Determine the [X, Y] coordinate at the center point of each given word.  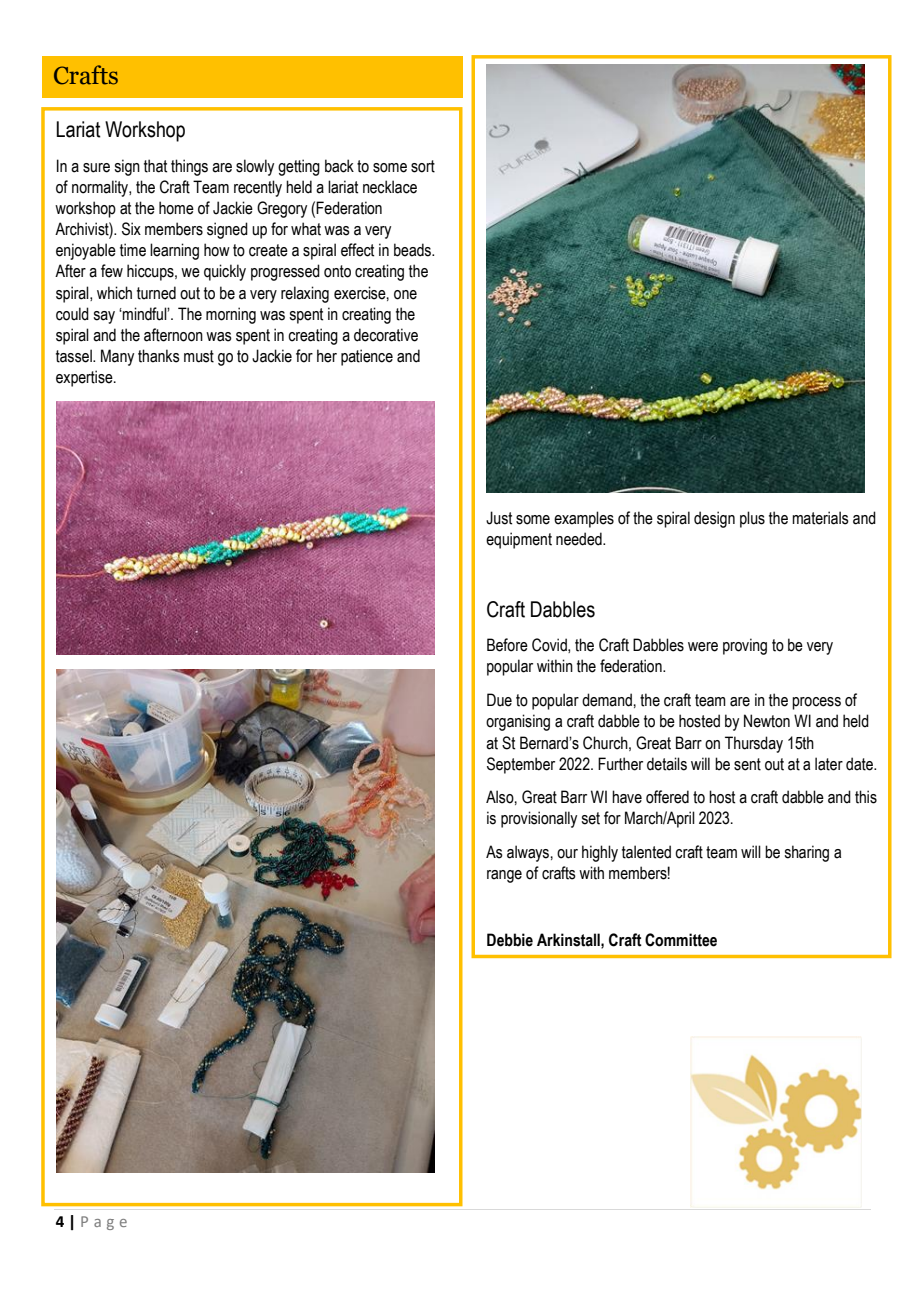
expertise [85, 378]
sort [423, 166]
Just [499, 518]
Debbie [510, 940]
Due [499, 700]
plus [752, 519]
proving [745, 646]
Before [507, 645]
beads [413, 250]
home [176, 208]
